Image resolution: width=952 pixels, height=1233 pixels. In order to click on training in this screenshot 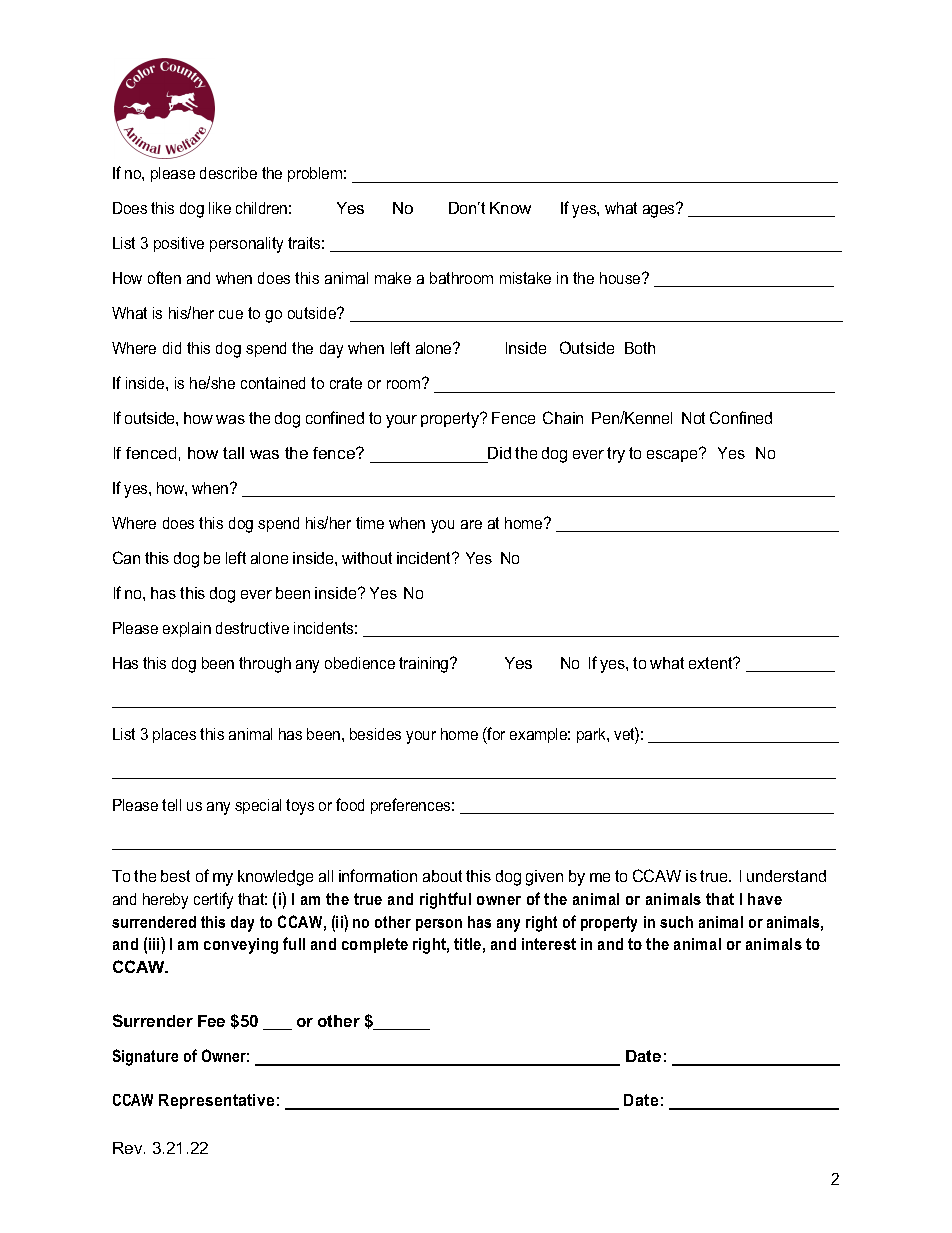, I will do `click(425, 665)`.
